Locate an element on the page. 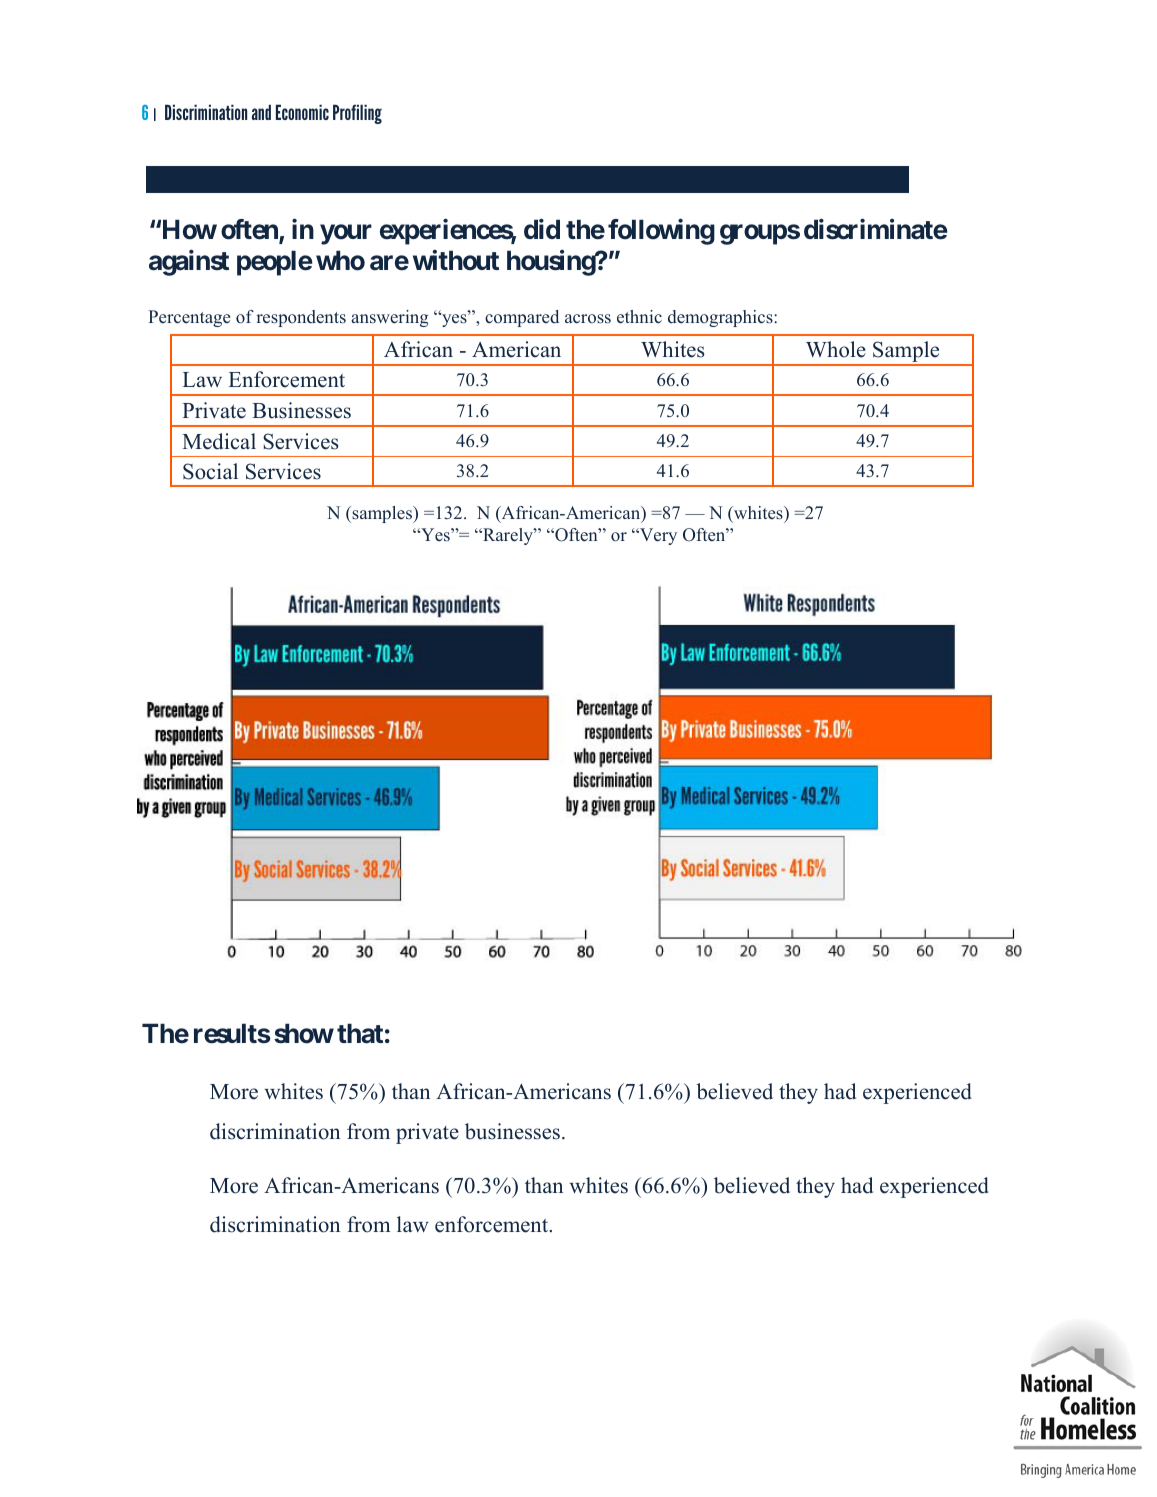  demographics is located at coordinates (721, 318).
